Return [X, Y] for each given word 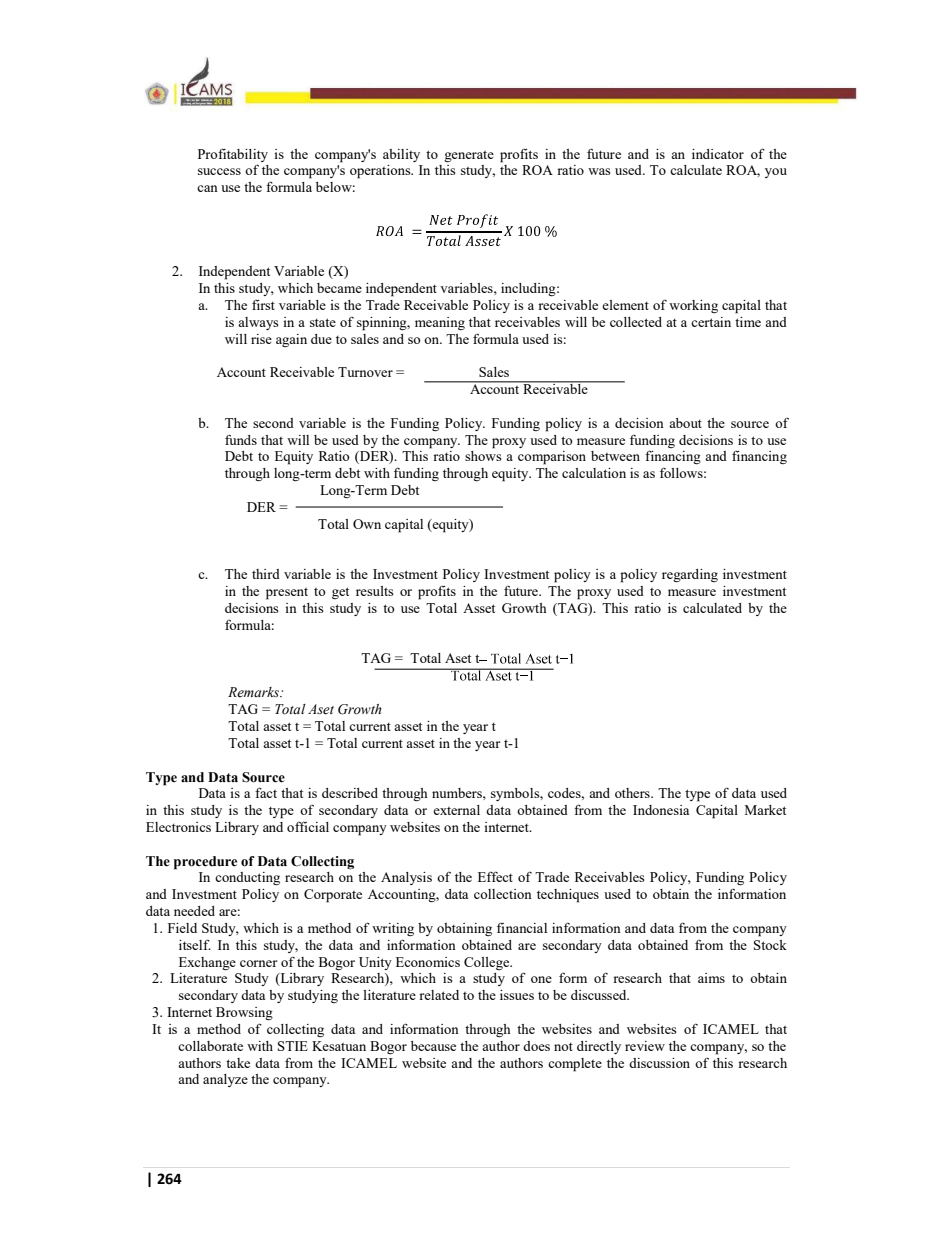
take [238, 1063]
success [219, 171]
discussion [659, 1063]
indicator [718, 154]
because [433, 1046]
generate [469, 156]
